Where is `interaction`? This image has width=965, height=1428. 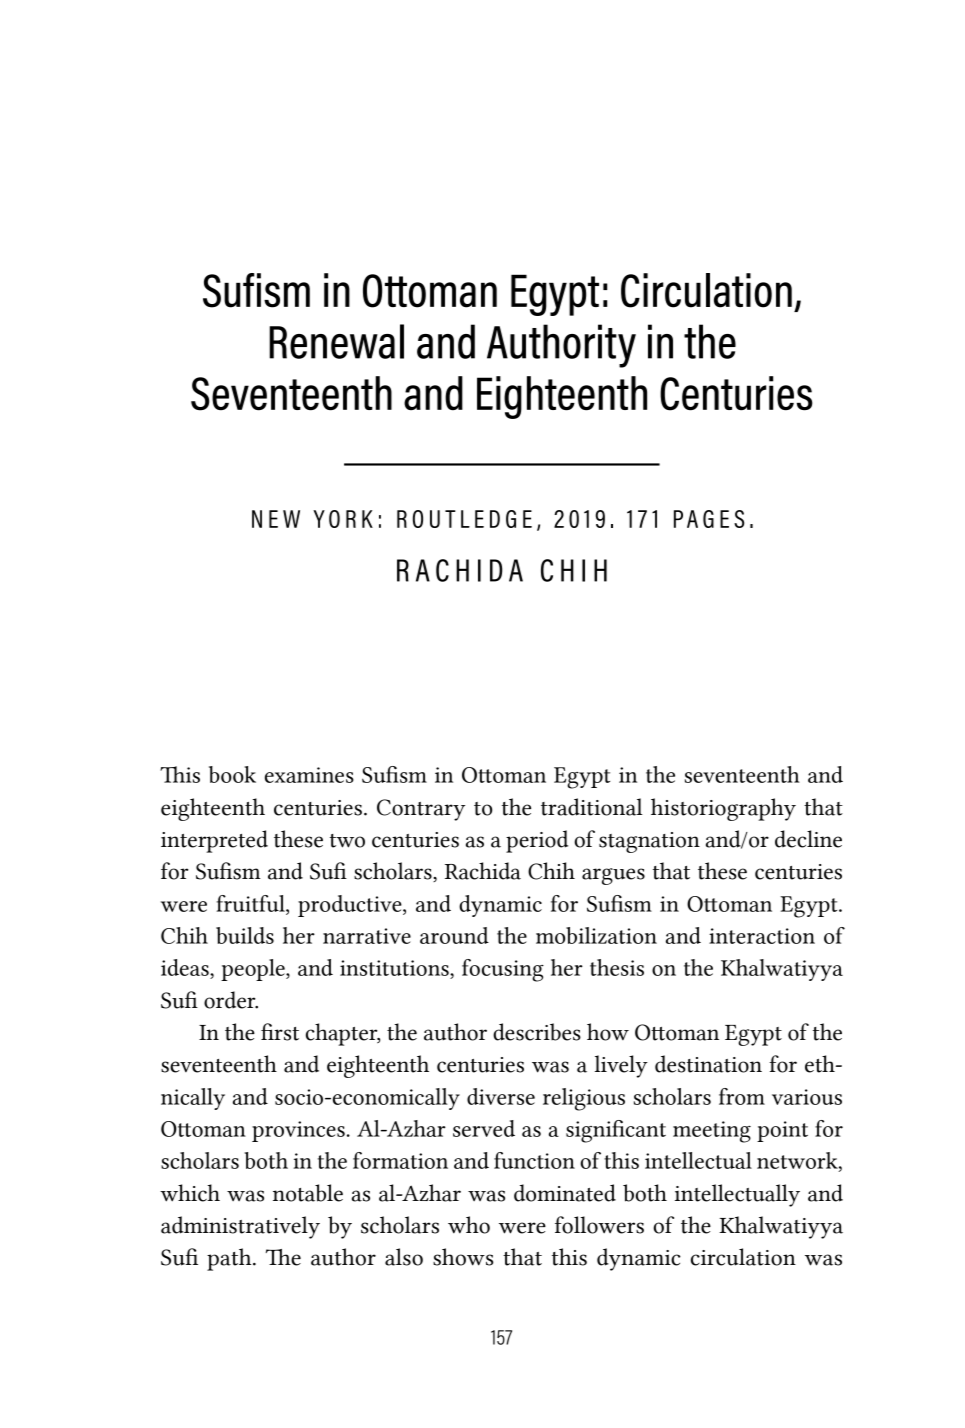
interaction is located at coordinates (762, 936).
